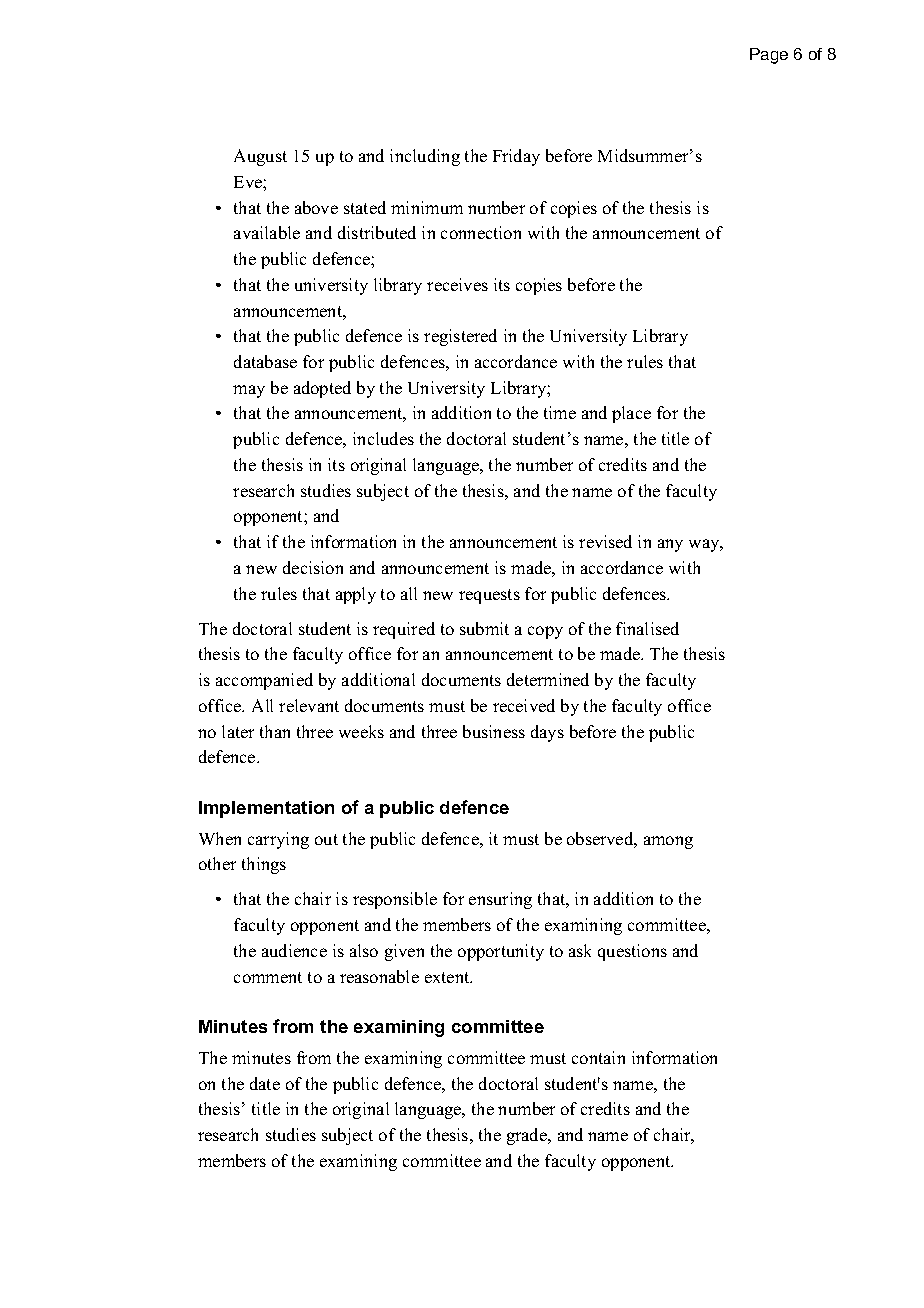 This screenshot has height=1308, width=924. Describe the element at coordinates (668, 842) in the screenshot. I see `among` at that location.
